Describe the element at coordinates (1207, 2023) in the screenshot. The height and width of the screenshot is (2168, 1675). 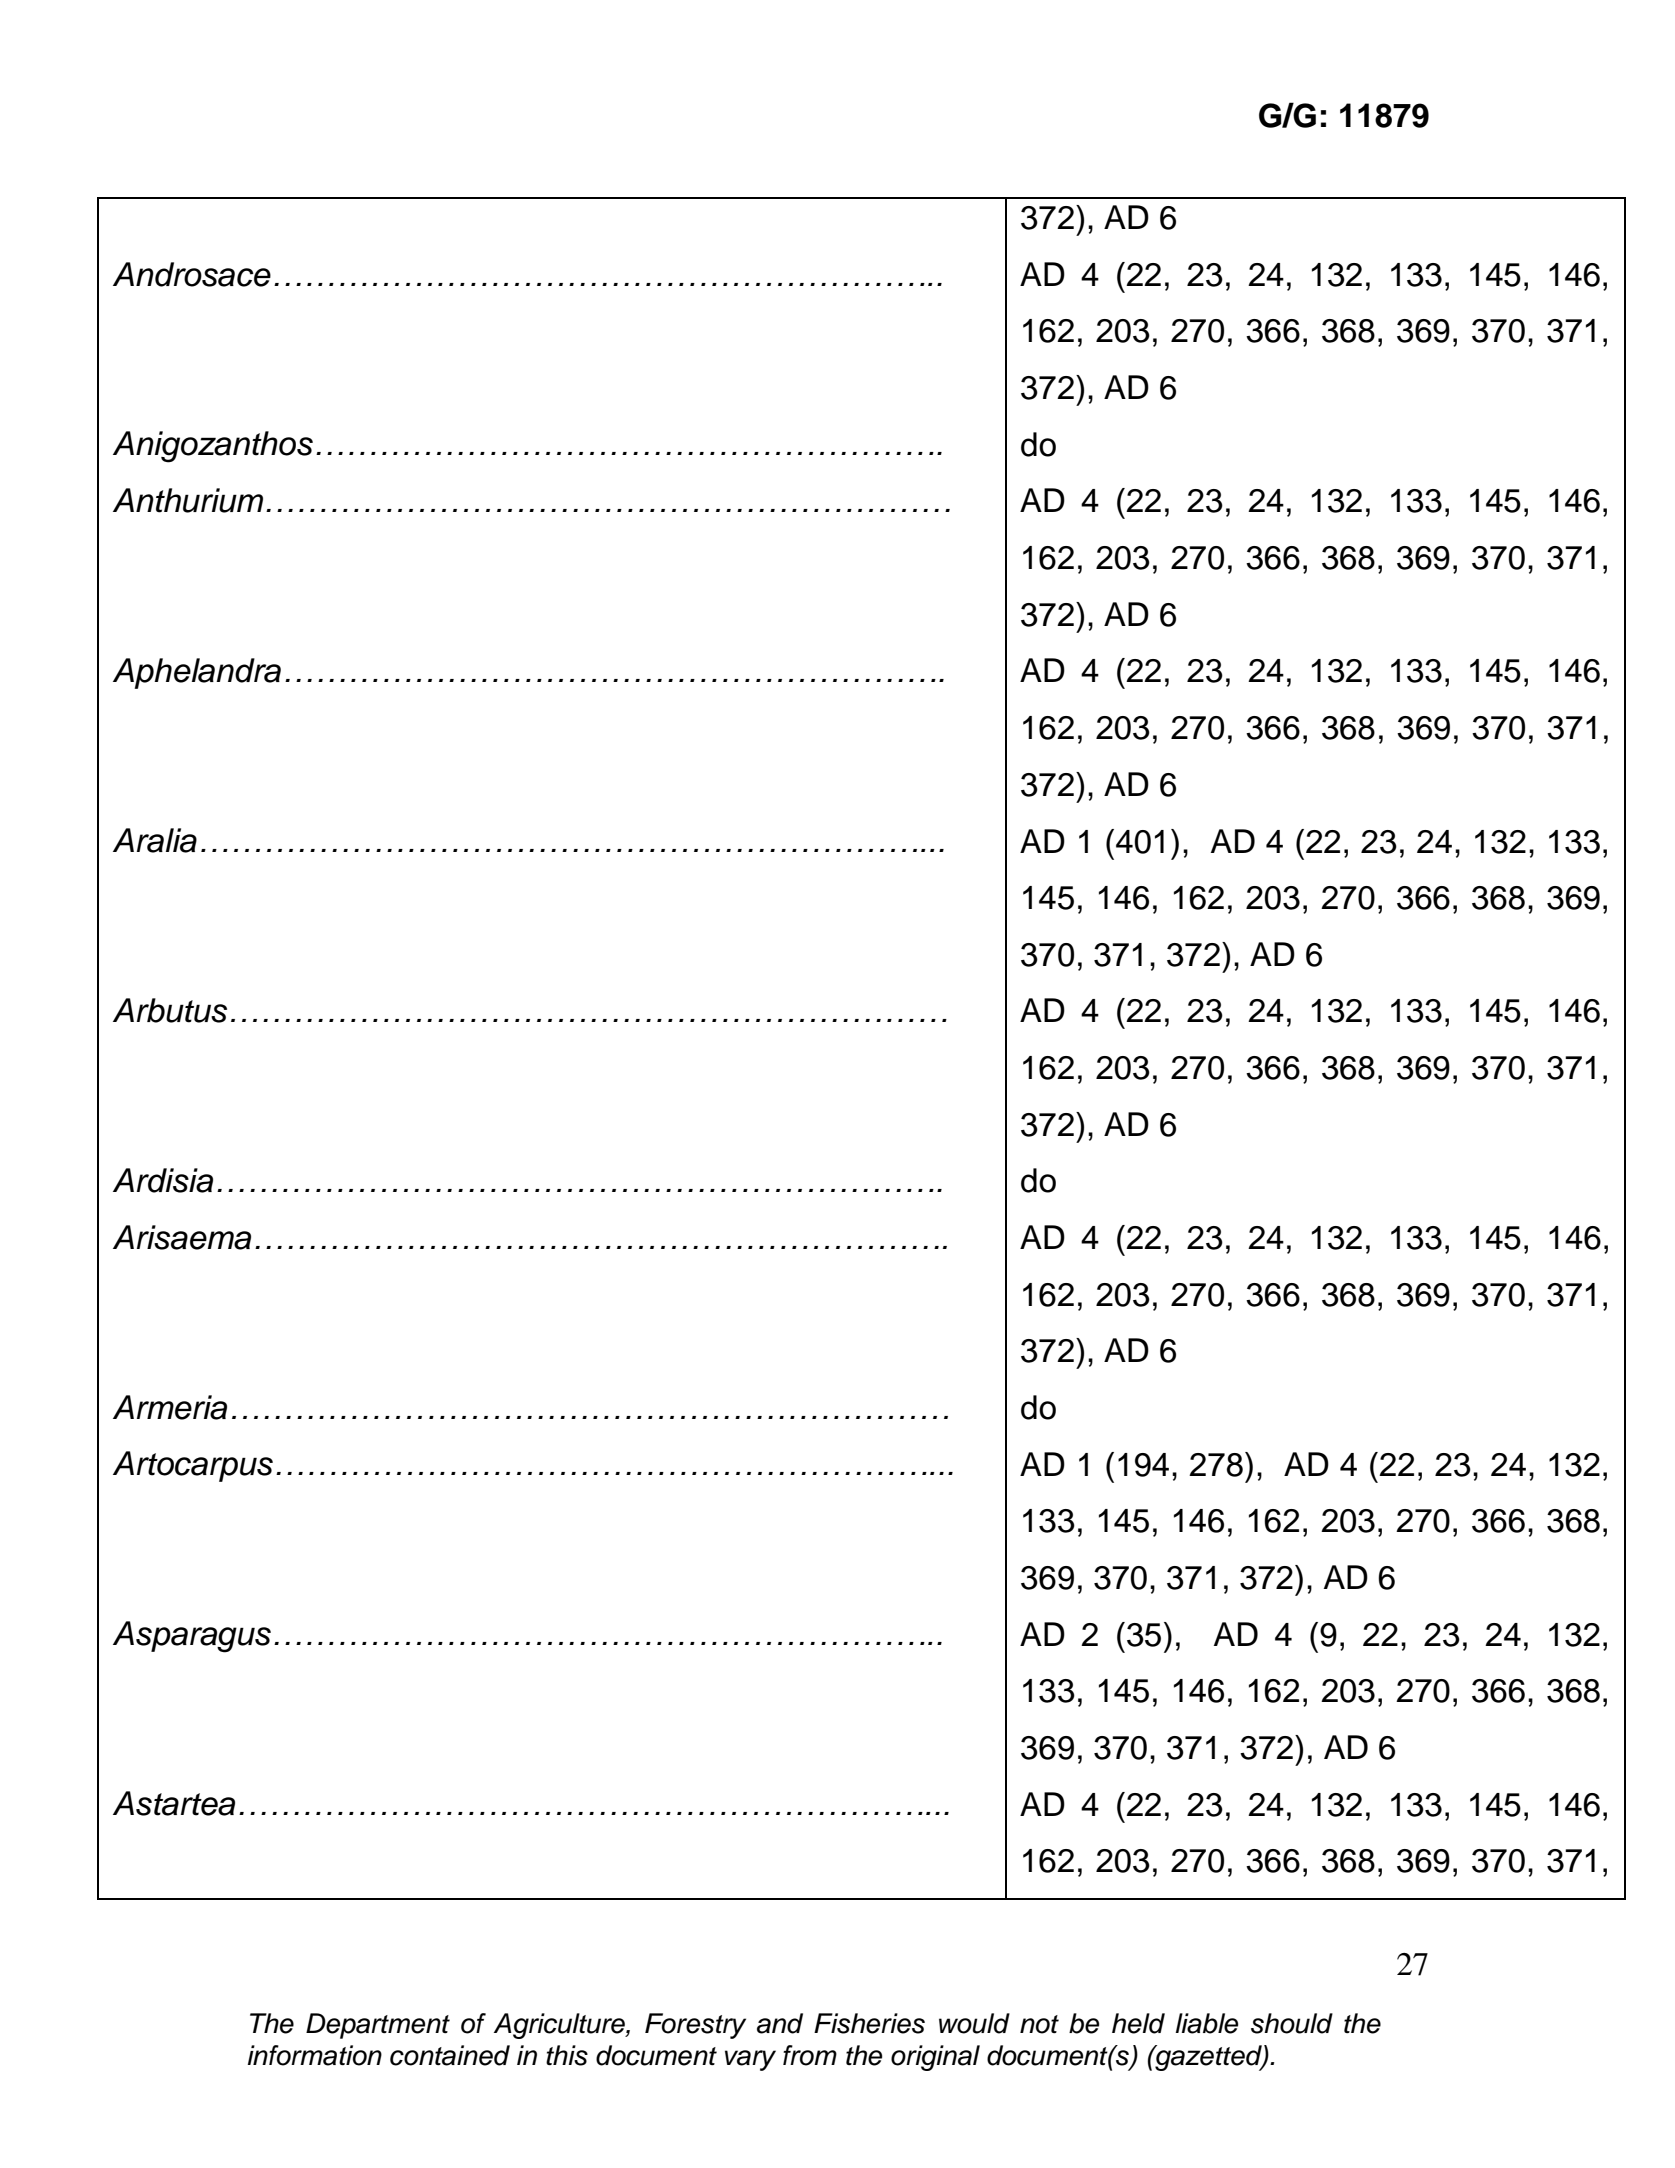
I see `liable` at that location.
